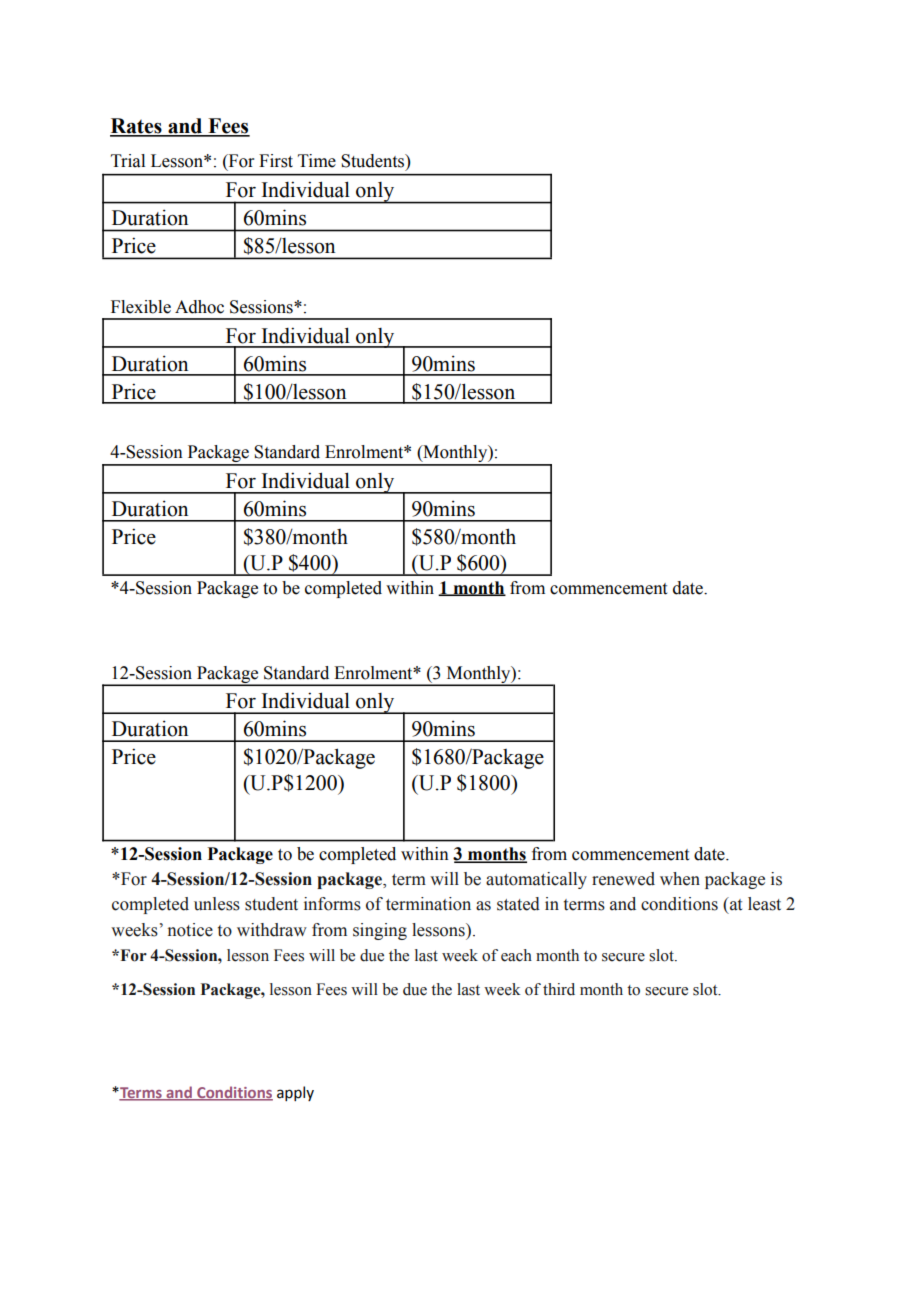  What do you see at coordinates (199, 307) in the document?
I see `Adhoc` at bounding box center [199, 307].
